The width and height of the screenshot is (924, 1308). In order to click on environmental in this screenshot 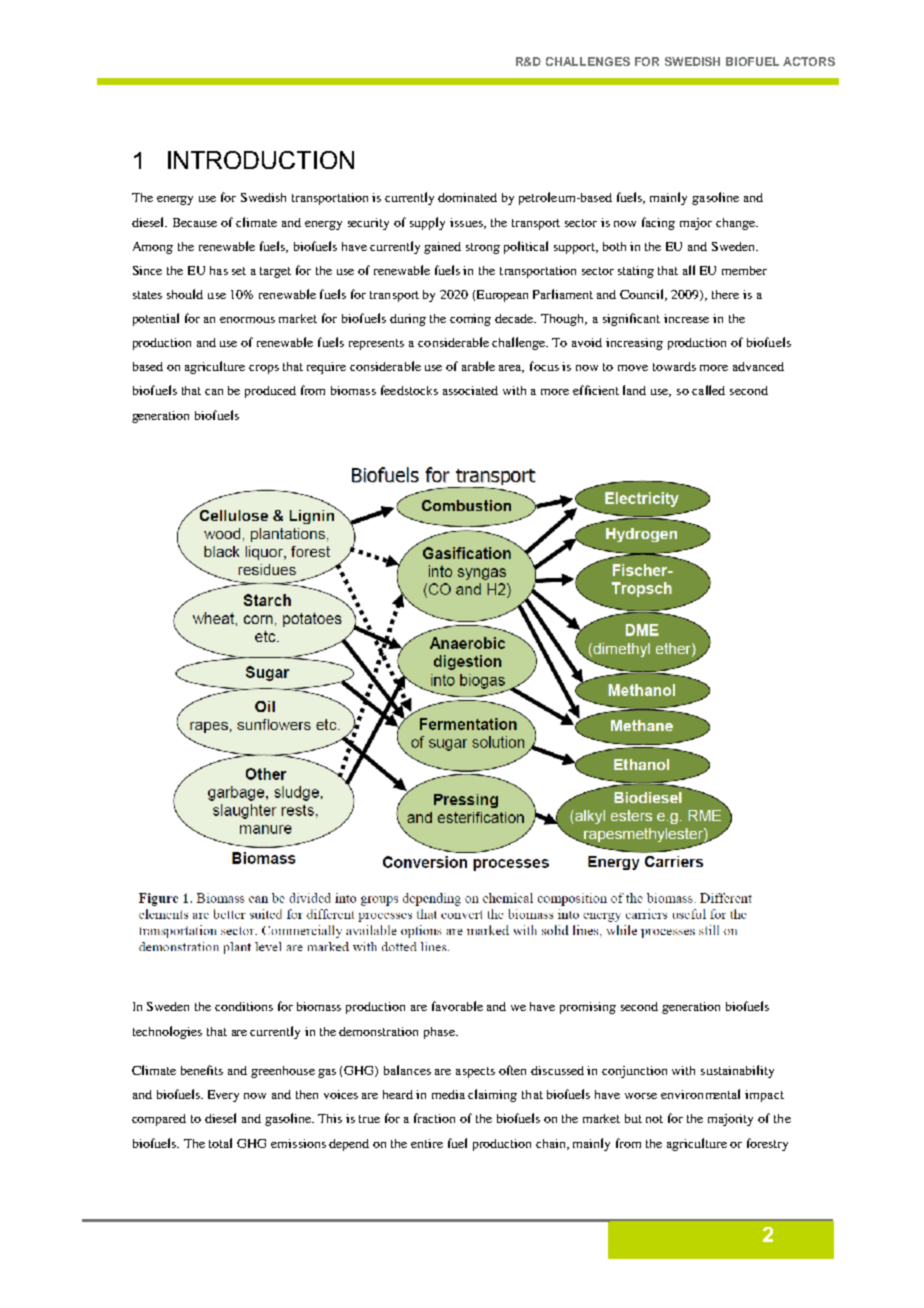, I will do `click(700, 1094)`.
